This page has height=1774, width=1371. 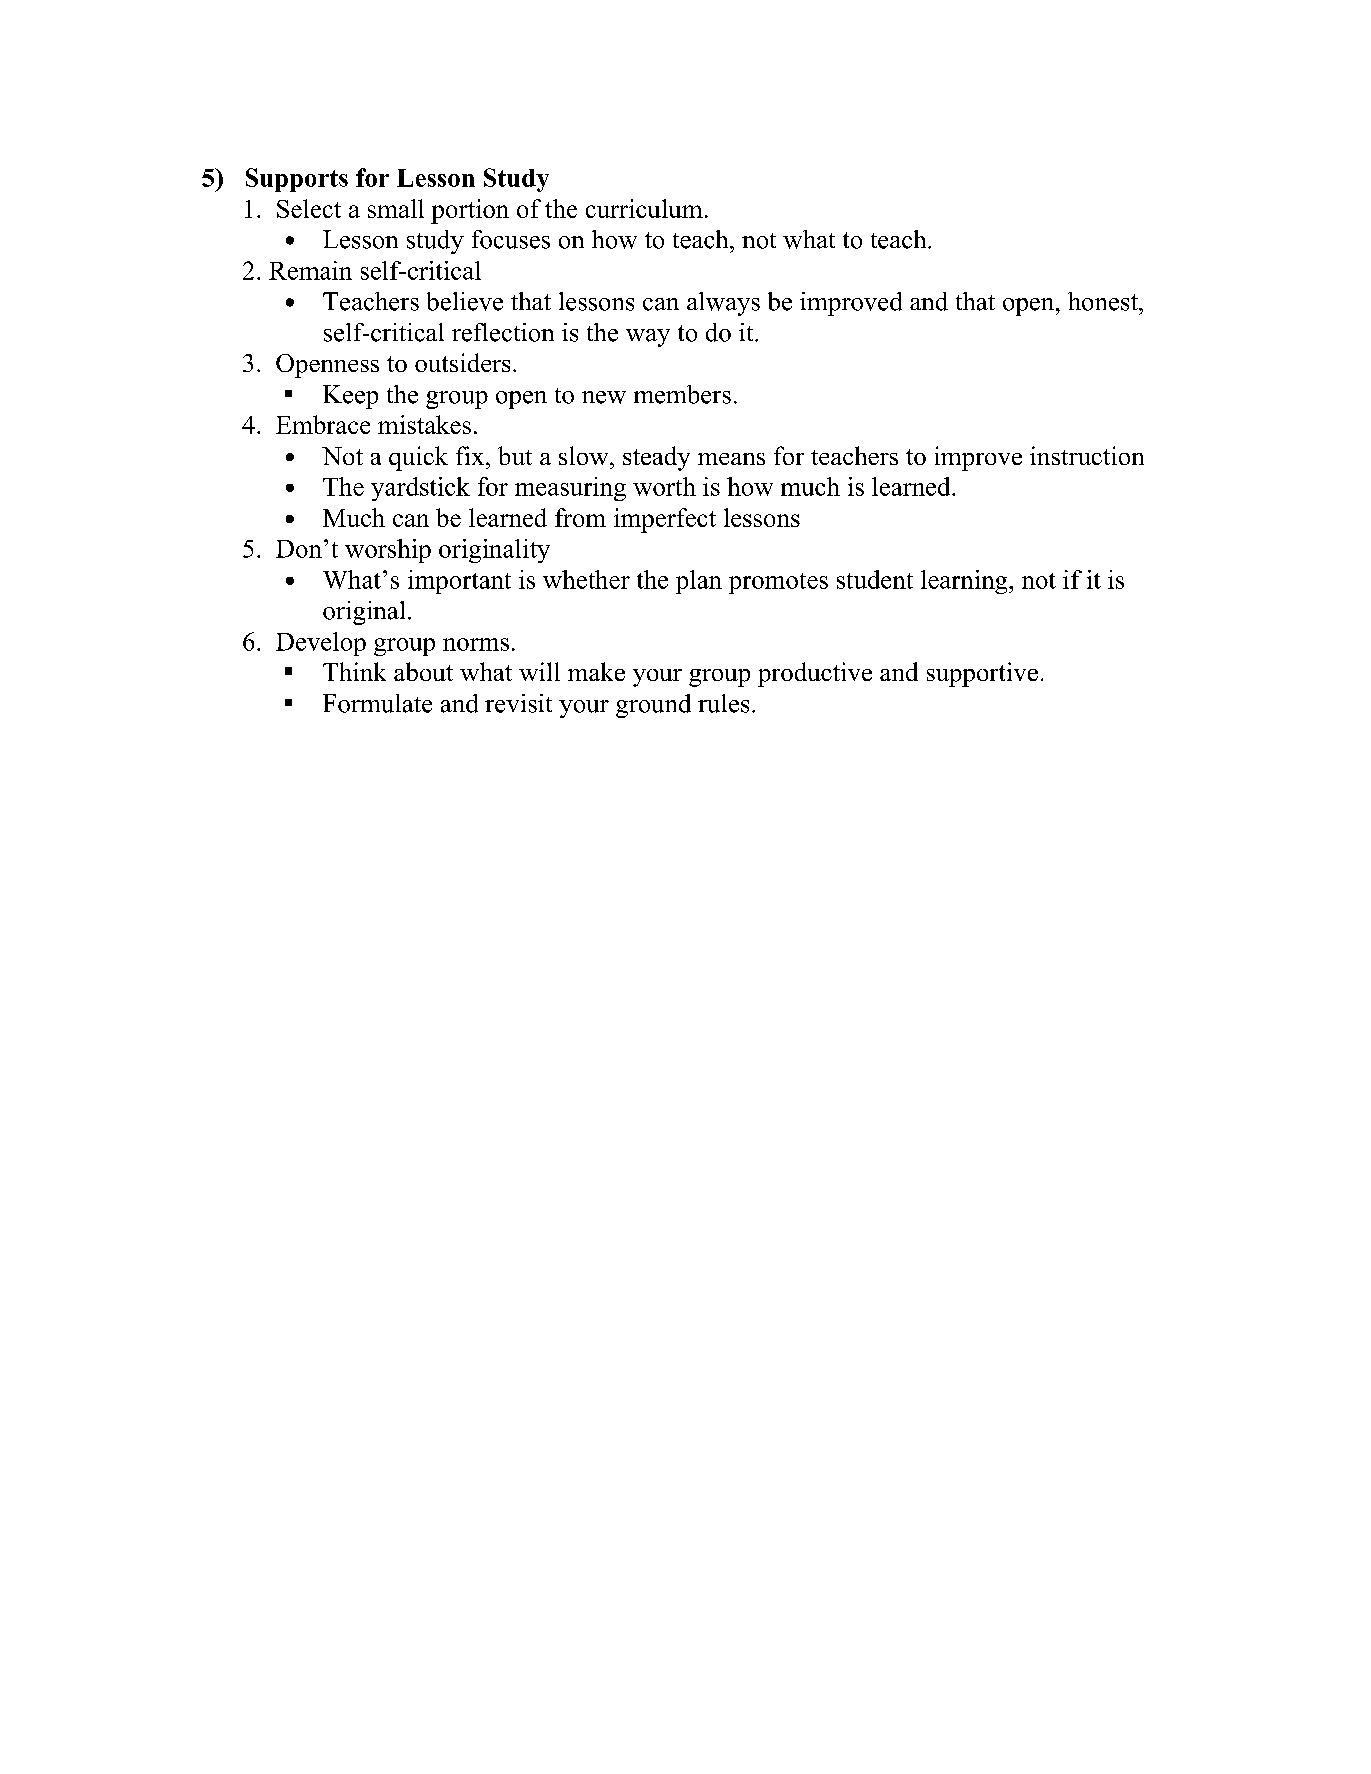 What do you see at coordinates (644, 208) in the page?
I see `curriculum` at bounding box center [644, 208].
